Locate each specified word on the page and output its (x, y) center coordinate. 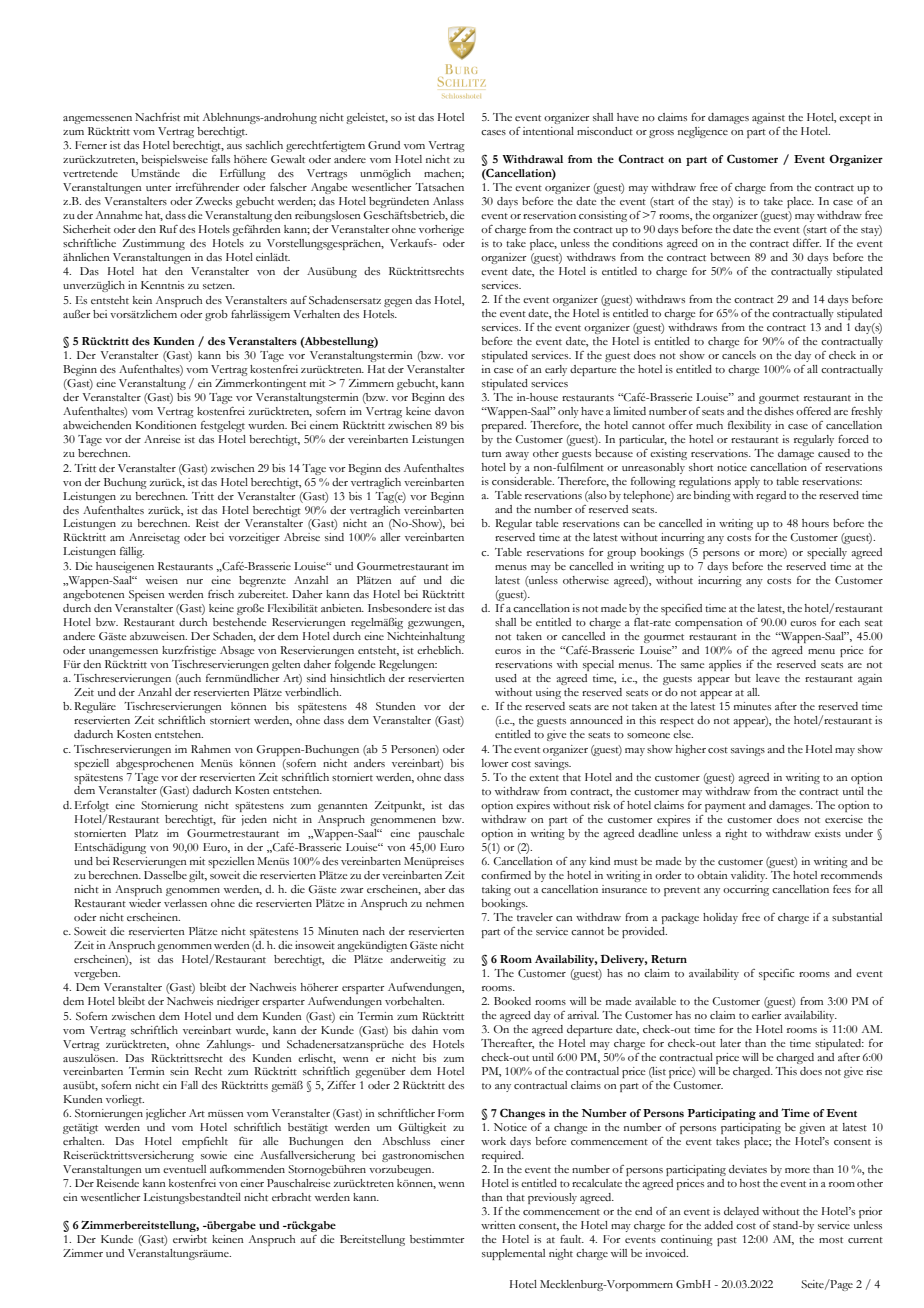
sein (179, 1071)
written (498, 1225)
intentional (548, 131)
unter (158, 188)
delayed (741, 1212)
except (855, 119)
